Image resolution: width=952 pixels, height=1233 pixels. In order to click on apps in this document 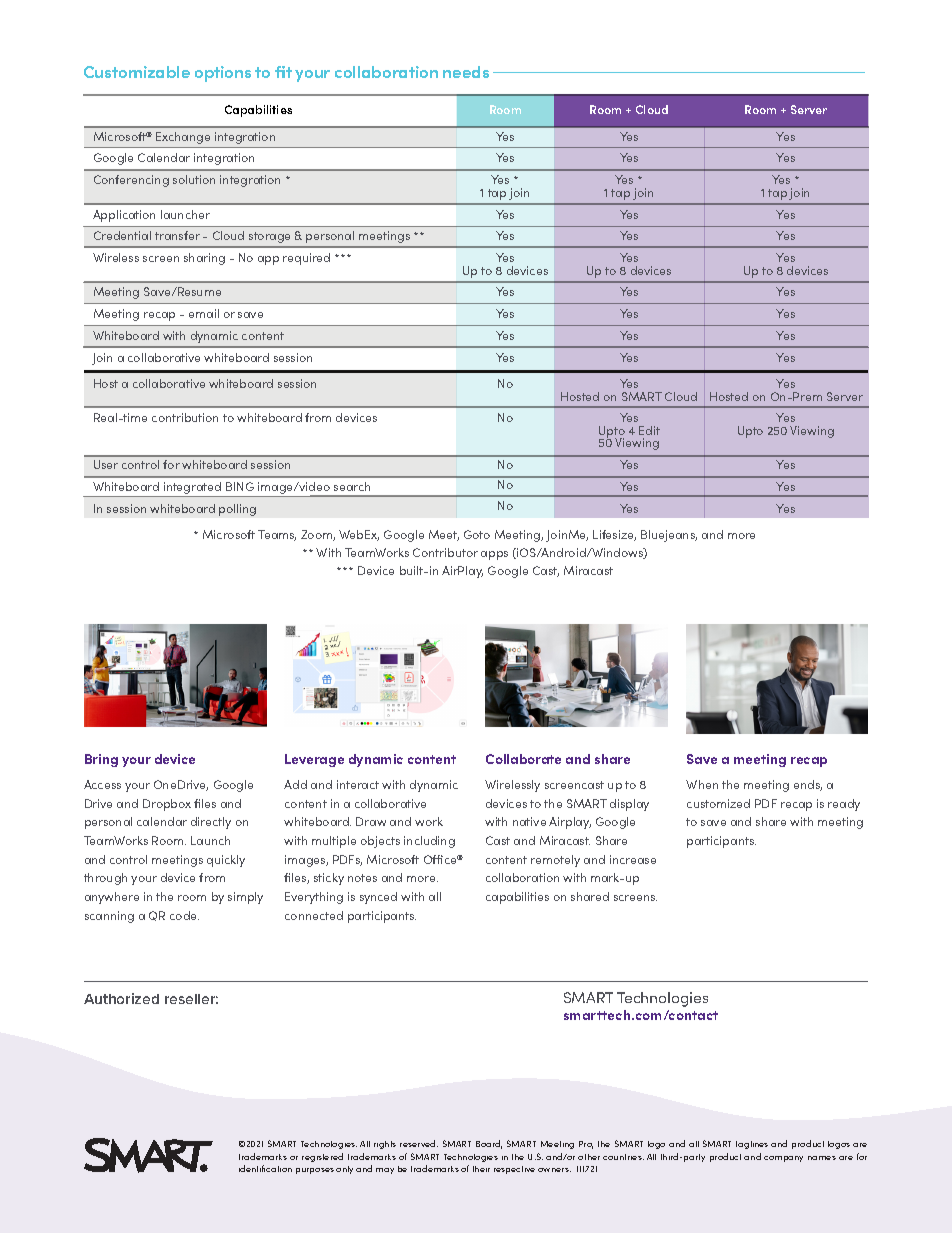, I will do `click(494, 555)`.
